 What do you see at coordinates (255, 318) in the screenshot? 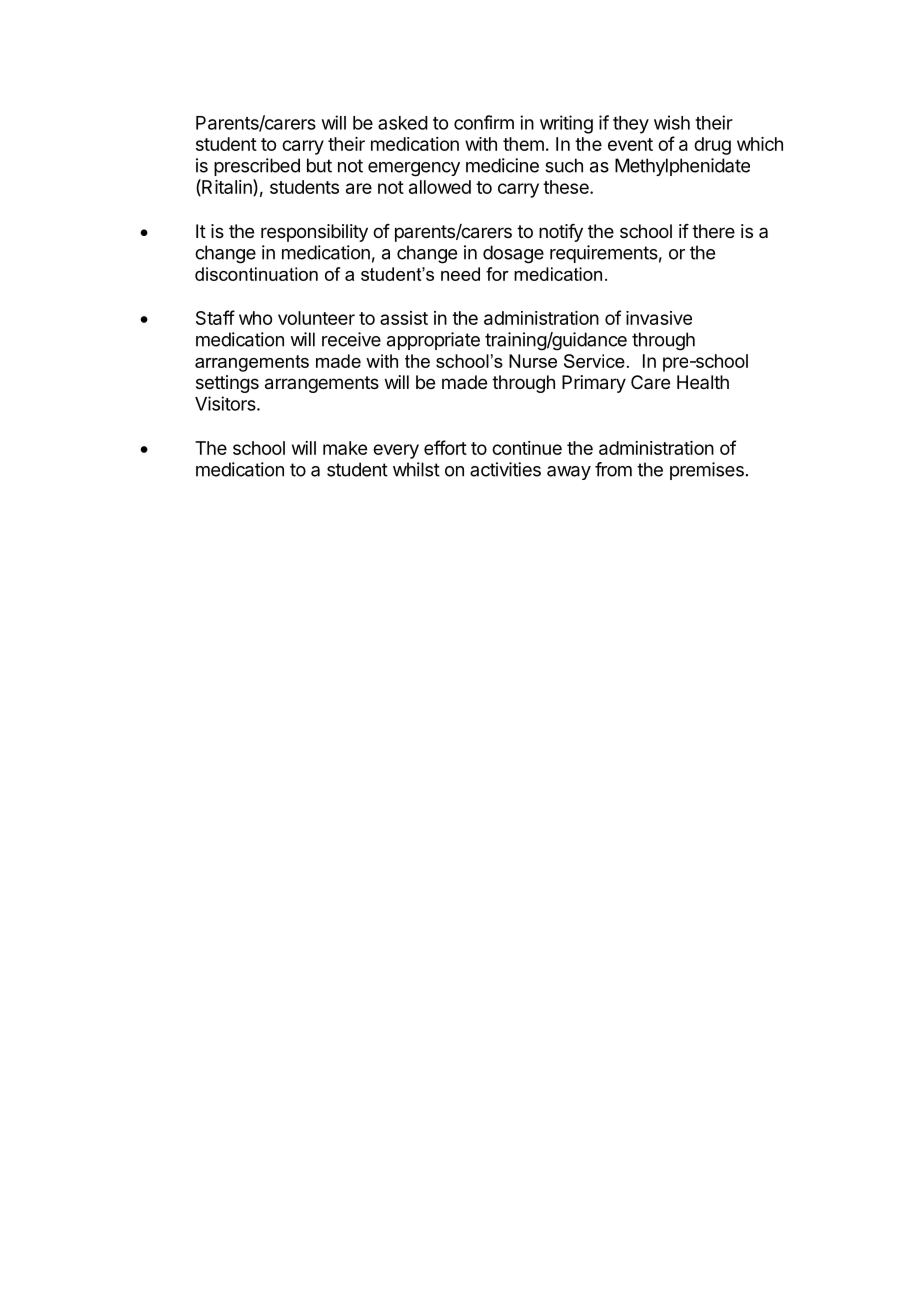
I see `who` at bounding box center [255, 318].
